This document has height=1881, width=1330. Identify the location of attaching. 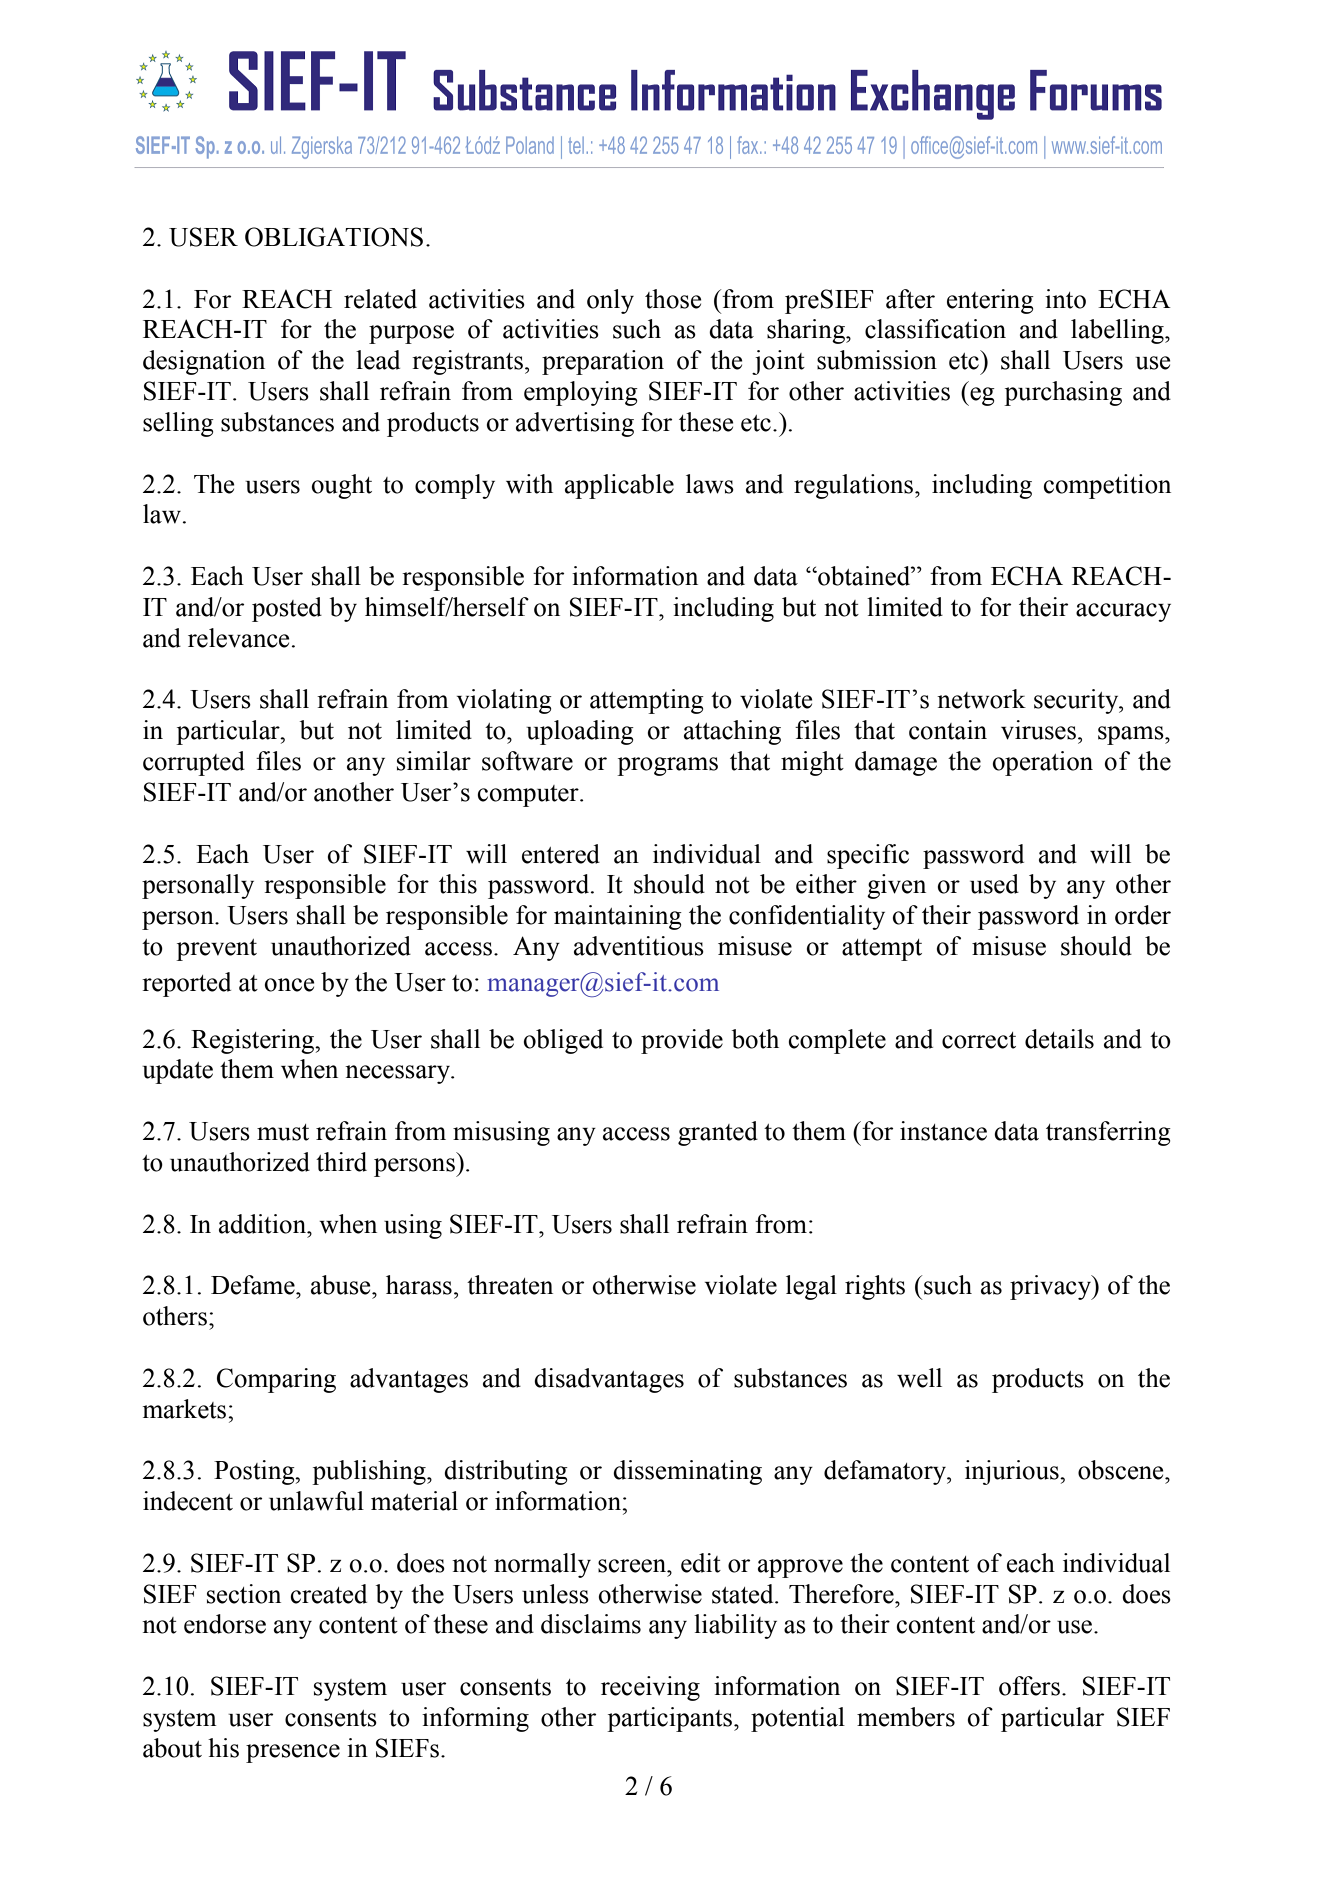
(732, 732).
